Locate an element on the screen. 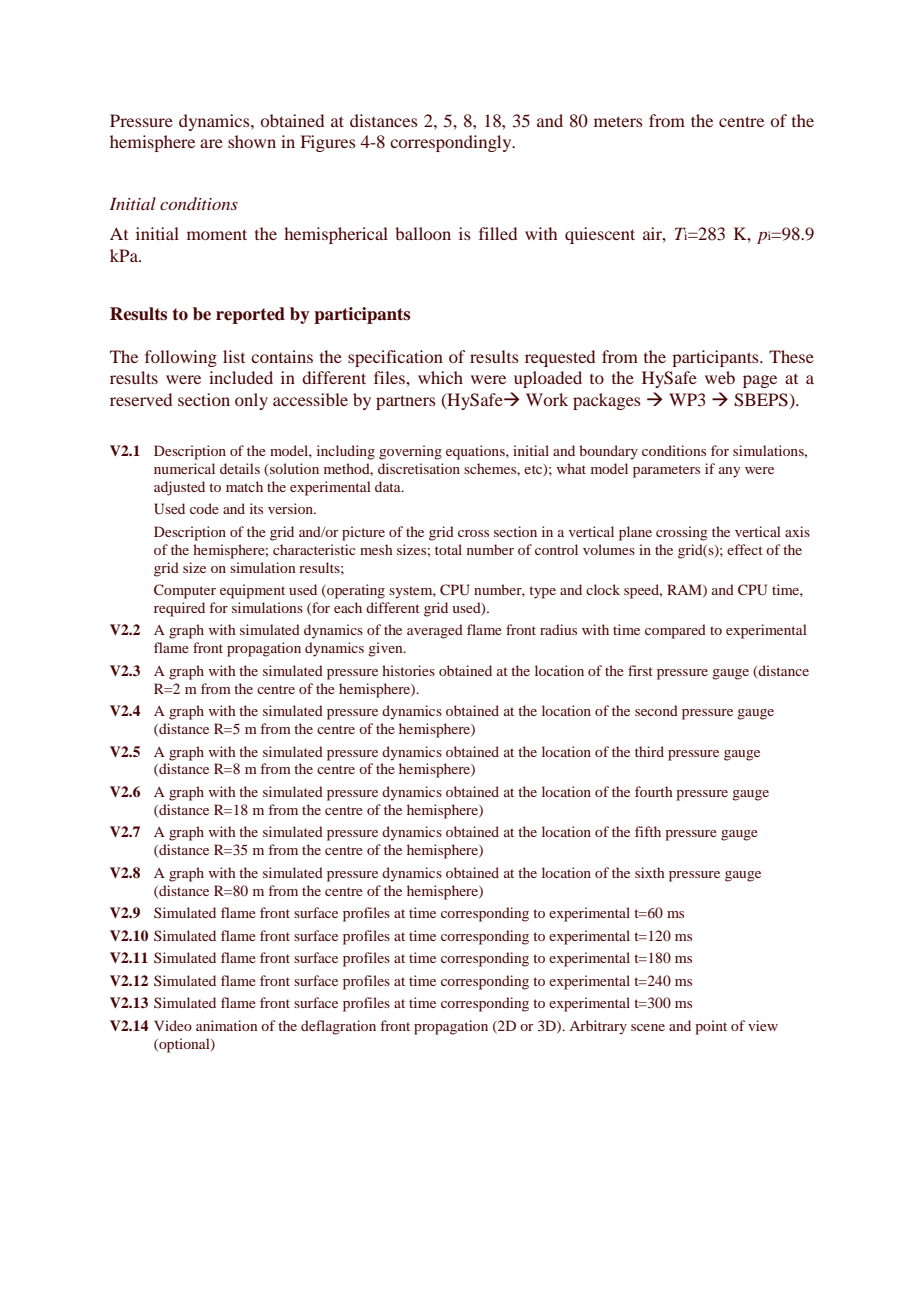 The width and height of the screenshot is (924, 1308). effect is located at coordinates (745, 549).
